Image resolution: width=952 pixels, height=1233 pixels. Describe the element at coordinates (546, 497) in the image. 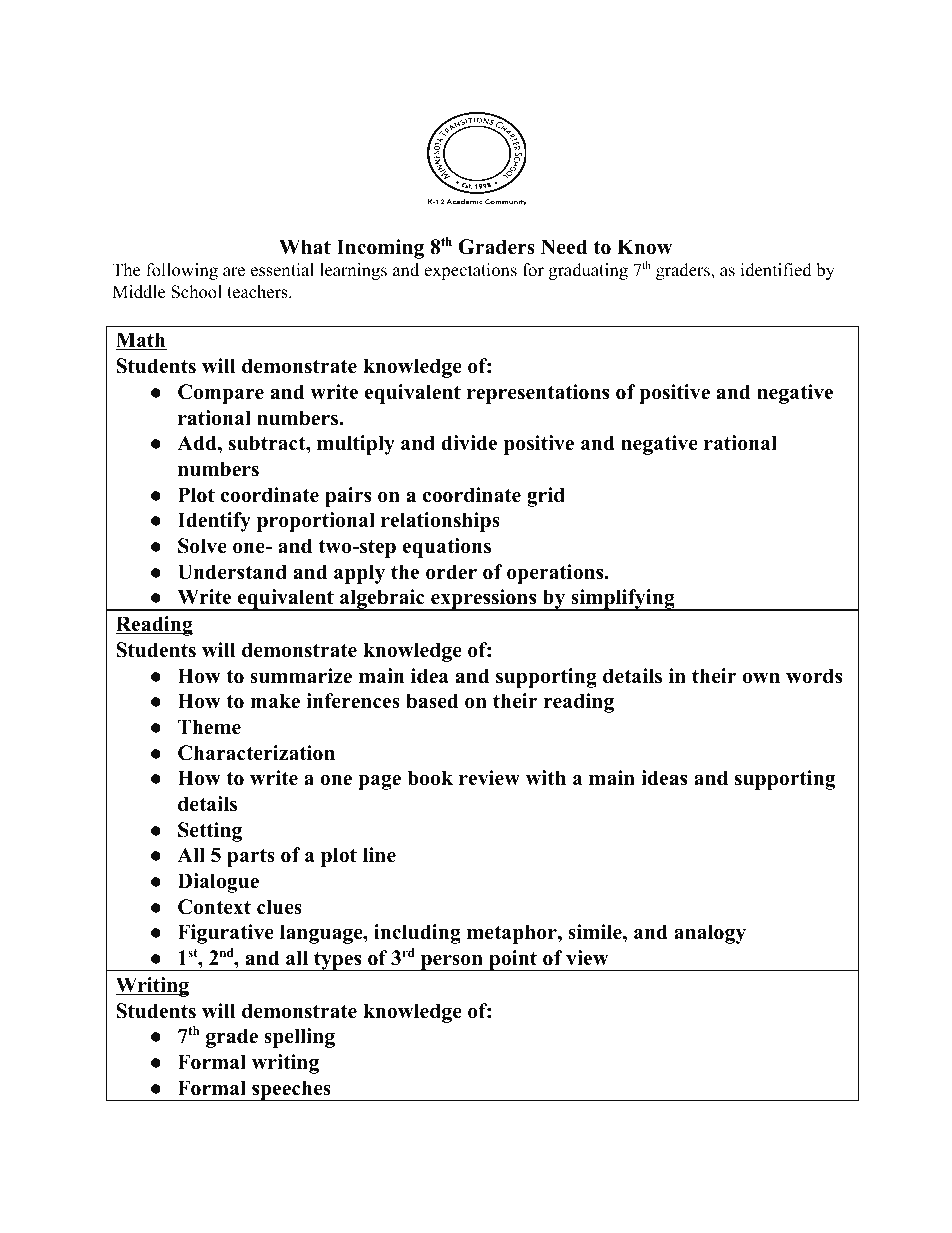

I see `grid` at that location.
